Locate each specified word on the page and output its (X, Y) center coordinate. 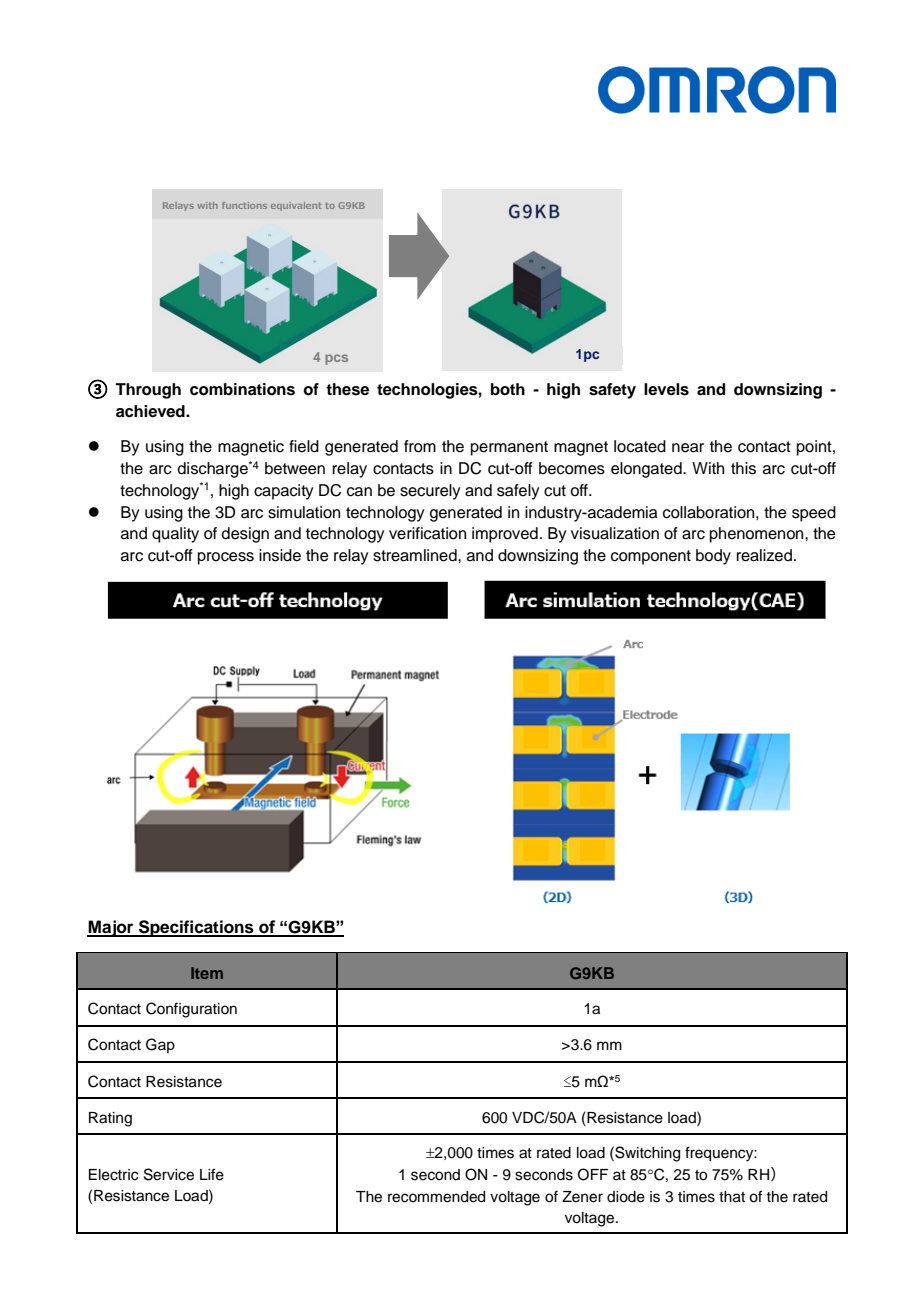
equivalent (296, 206)
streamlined (416, 555)
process (226, 558)
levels (666, 389)
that (732, 1197)
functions (244, 205)
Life (212, 1174)
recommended (436, 1197)
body (713, 557)
